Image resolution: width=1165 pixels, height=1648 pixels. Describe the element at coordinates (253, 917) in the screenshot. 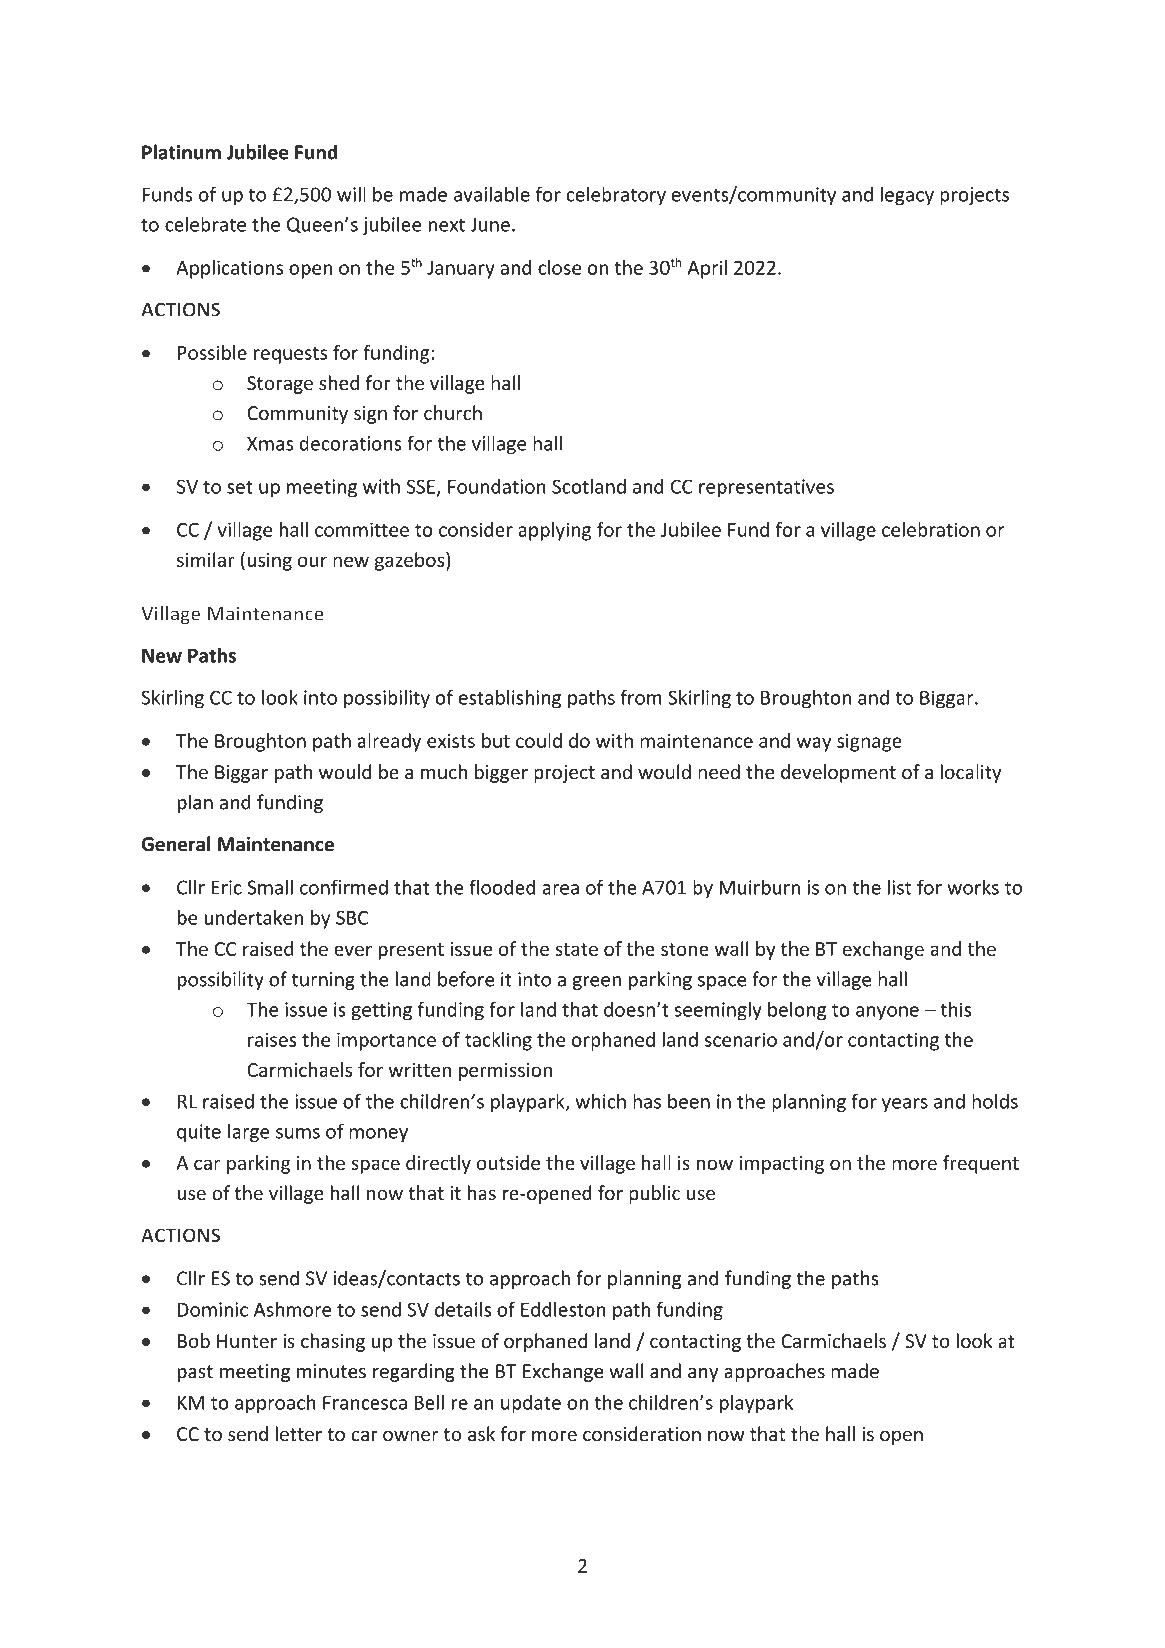

I see `undertaken` at that location.
